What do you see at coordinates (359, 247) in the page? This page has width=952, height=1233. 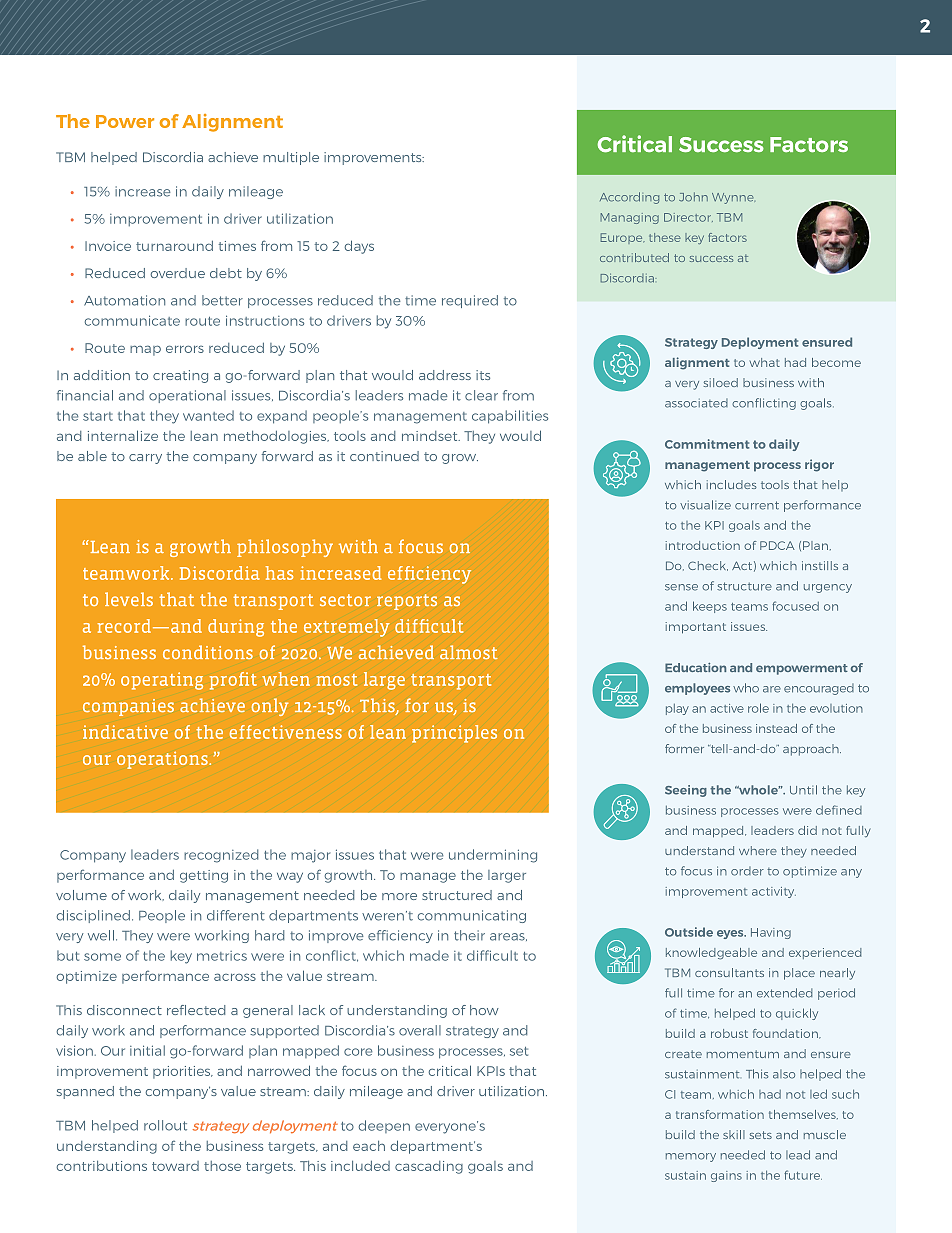 I see `days` at bounding box center [359, 247].
